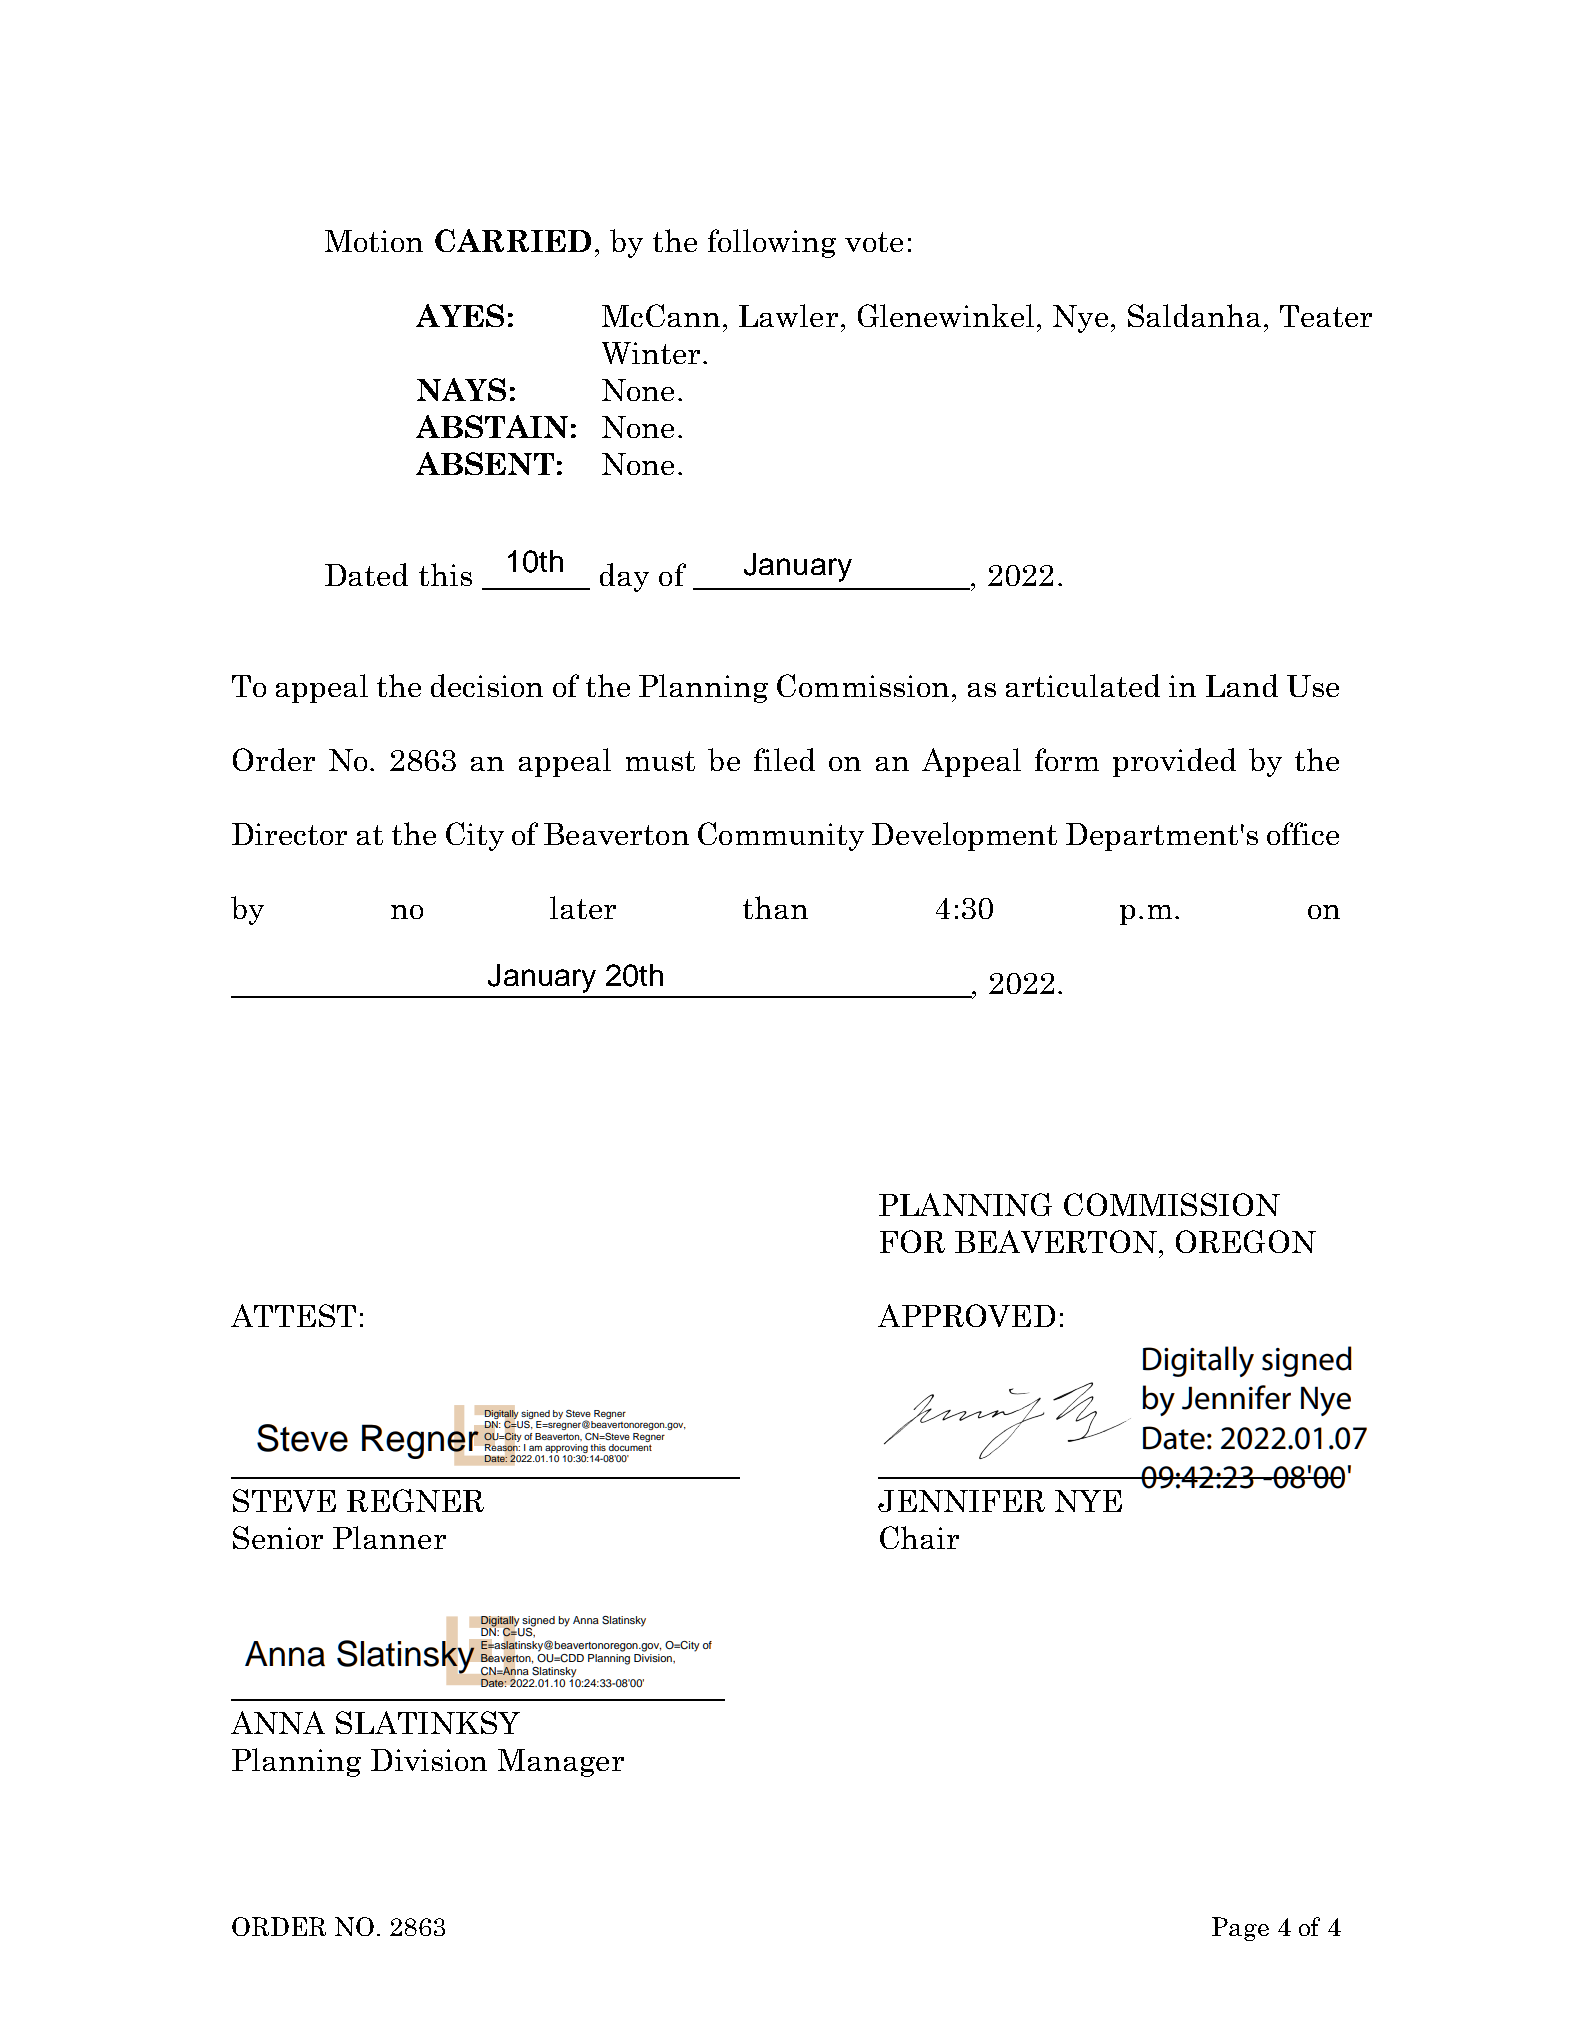  What do you see at coordinates (788, 315) in the document?
I see `Lawler` at bounding box center [788, 315].
